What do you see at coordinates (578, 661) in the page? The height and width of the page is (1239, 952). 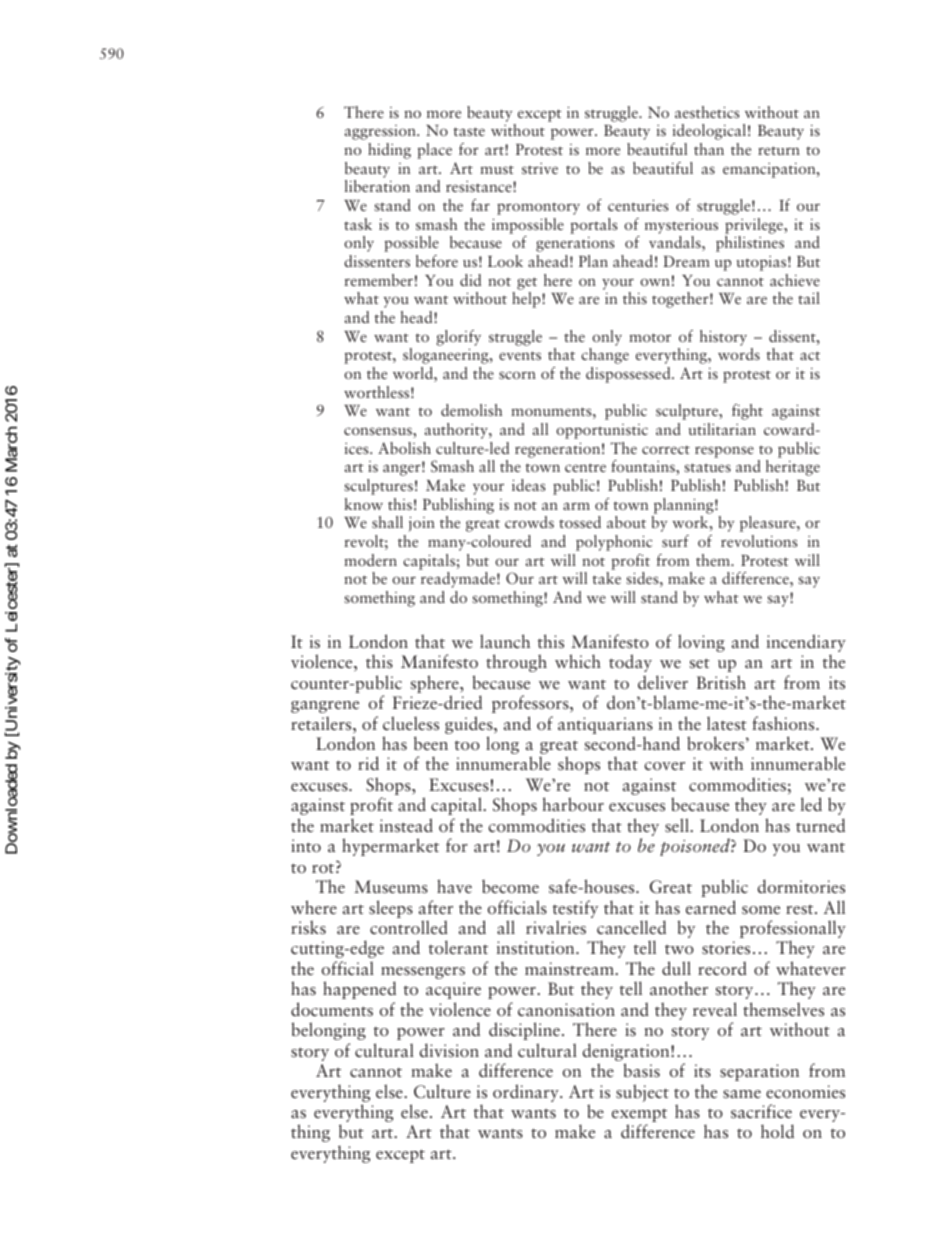 I see `which` at bounding box center [578, 661].
